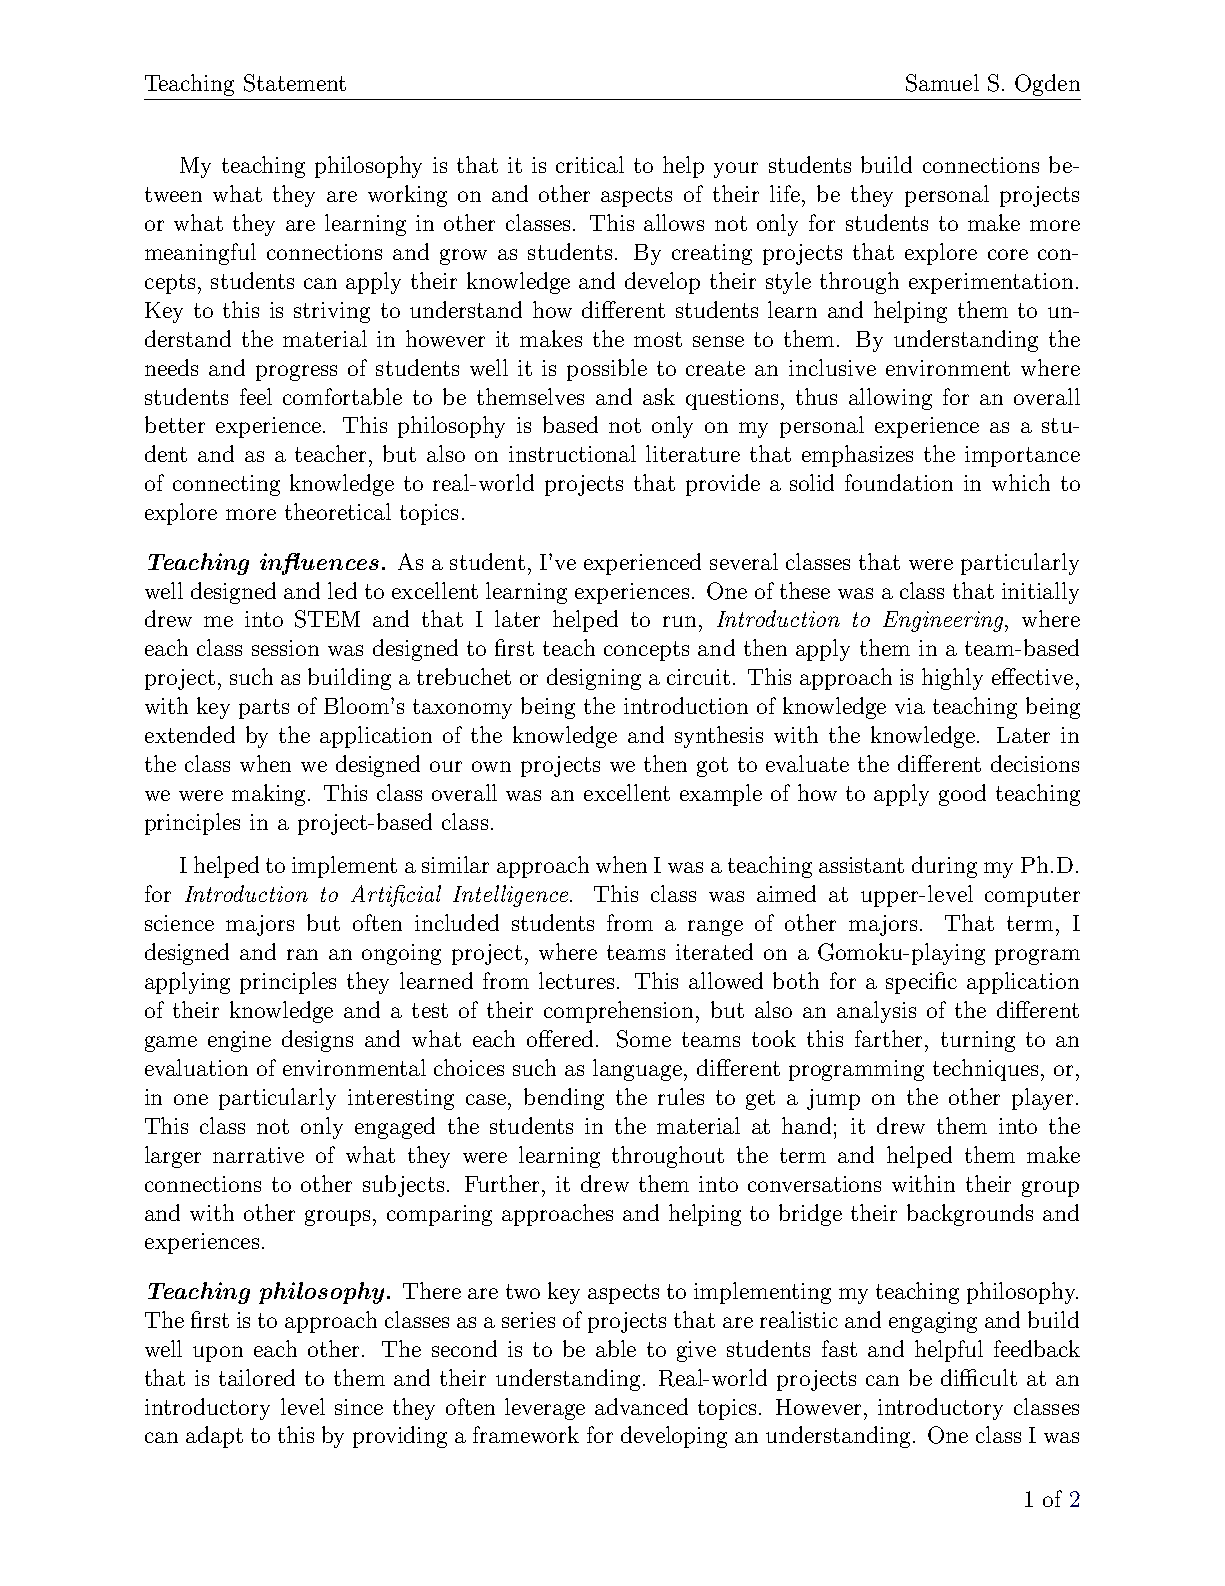 Image resolution: width=1225 pixels, height=1586 pixels. Describe the element at coordinates (590, 164) in the screenshot. I see `critical` at that location.
